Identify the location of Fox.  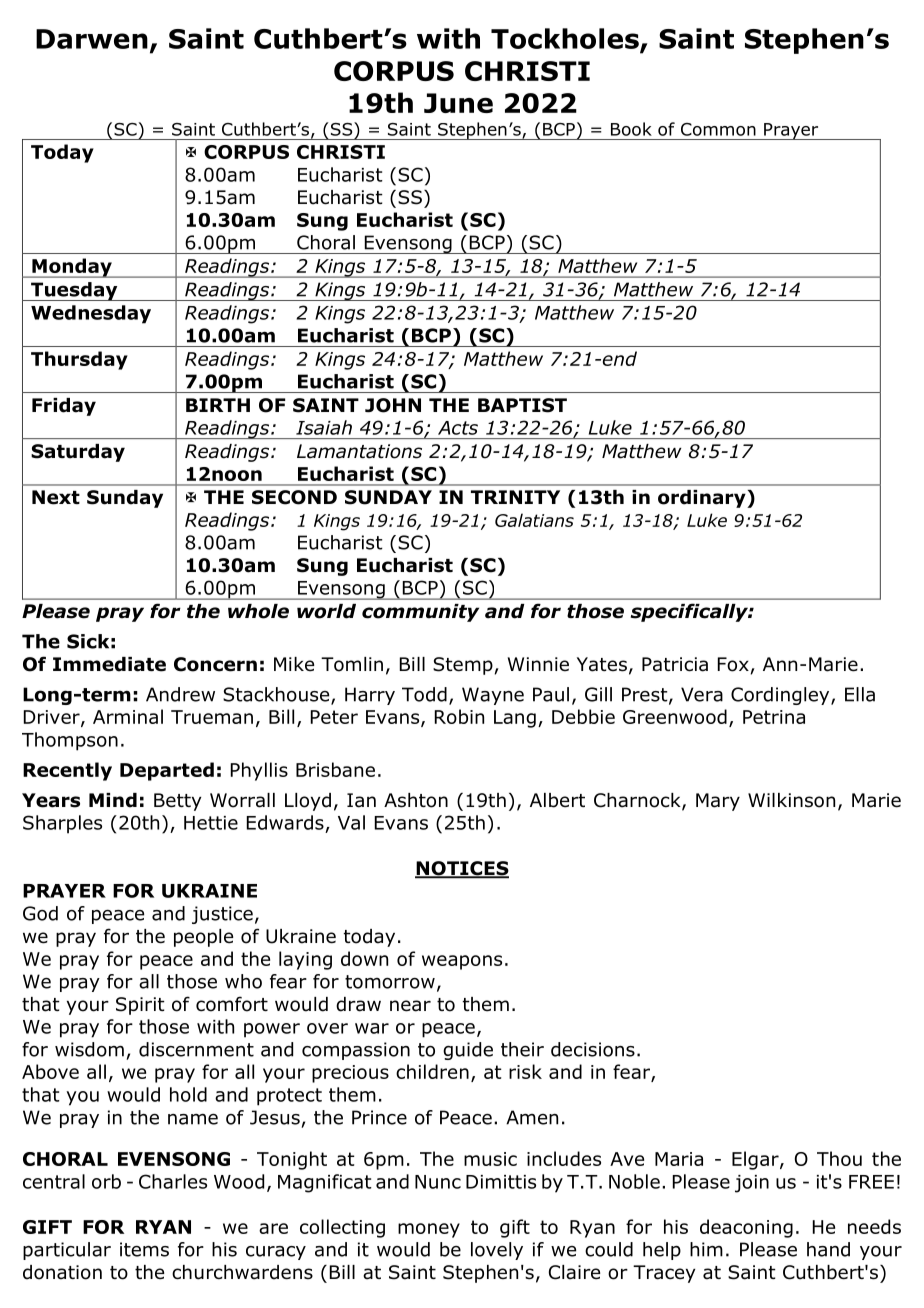
(733, 664).
